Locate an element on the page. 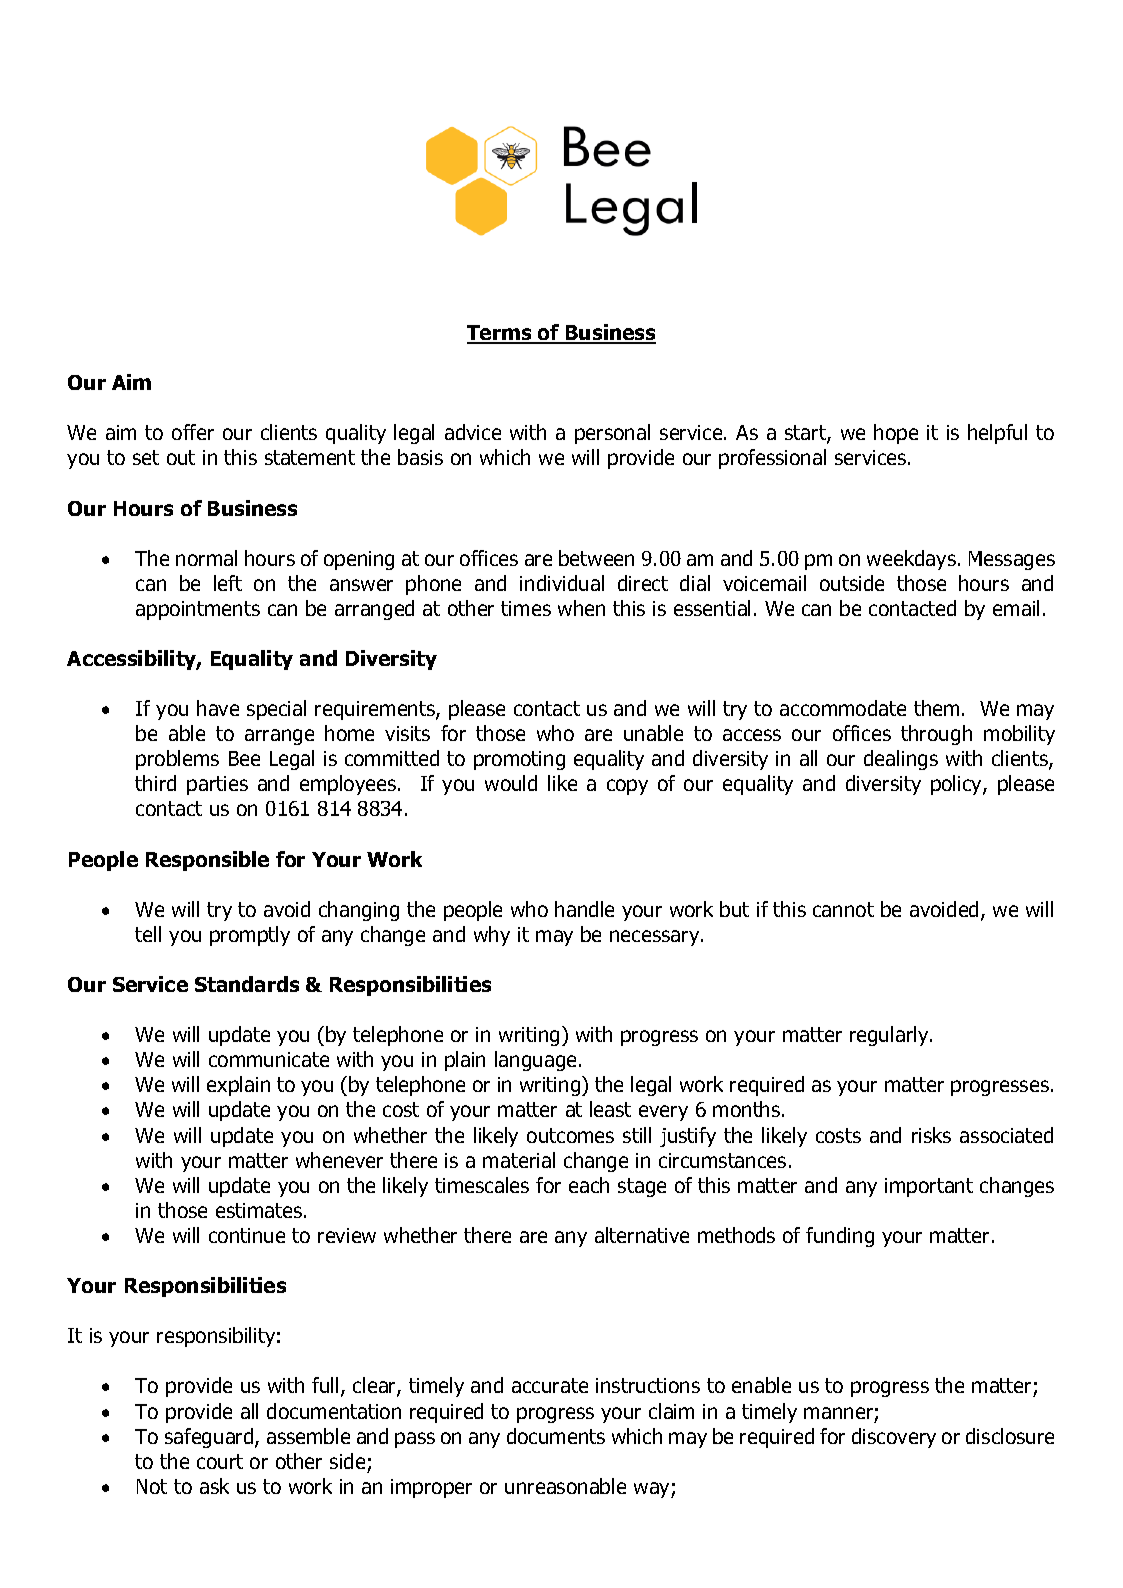 This document has width=1123, height=1588. handle is located at coordinates (584, 909).
